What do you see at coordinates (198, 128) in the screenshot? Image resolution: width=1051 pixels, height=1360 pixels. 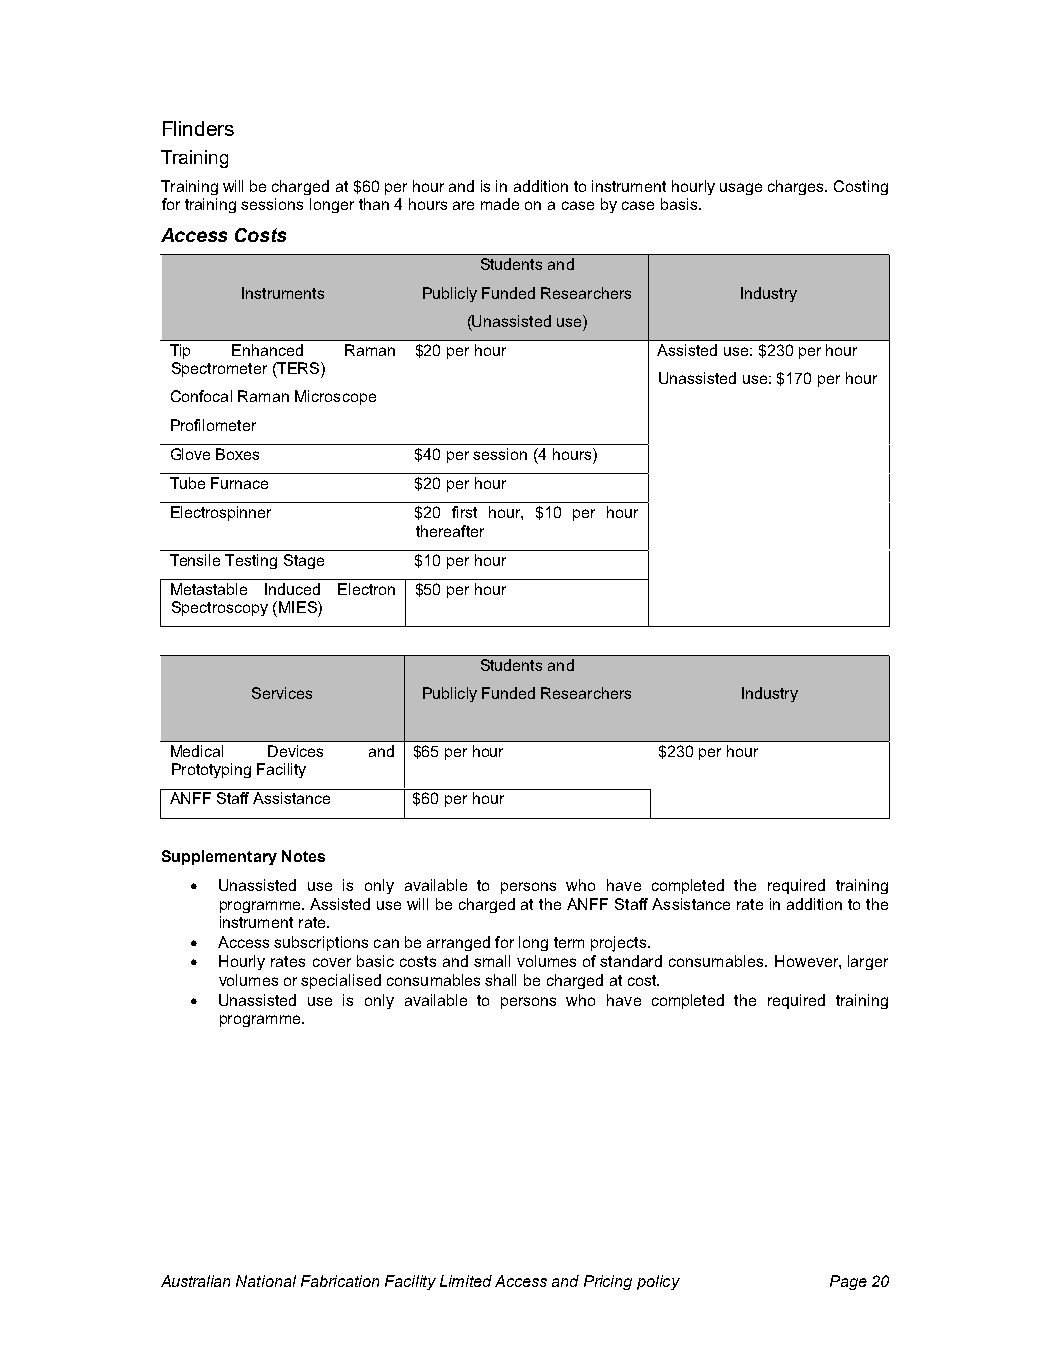 I see `Flinders` at bounding box center [198, 128].
